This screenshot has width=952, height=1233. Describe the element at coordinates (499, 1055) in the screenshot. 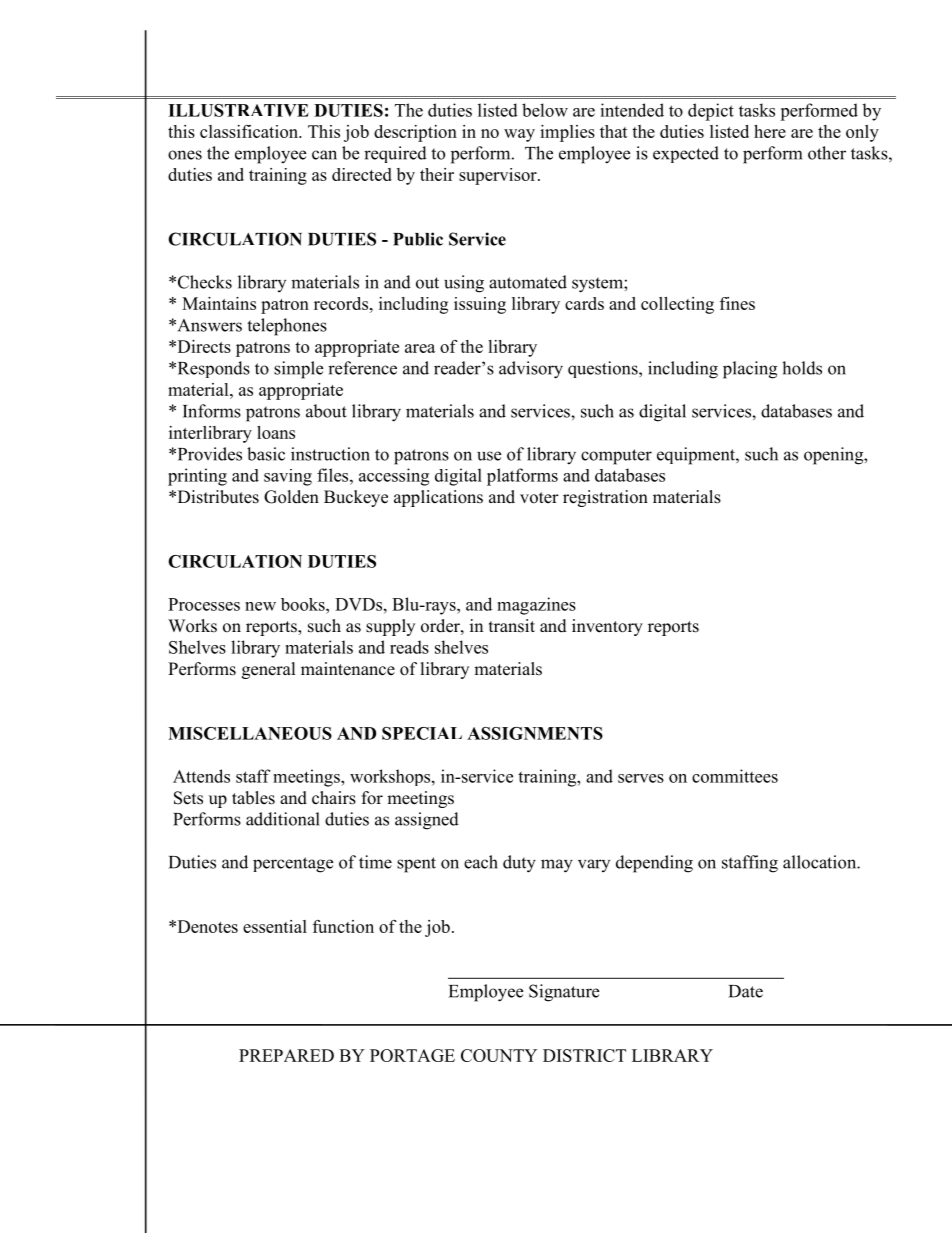

I see `COUNTY` at that location.
